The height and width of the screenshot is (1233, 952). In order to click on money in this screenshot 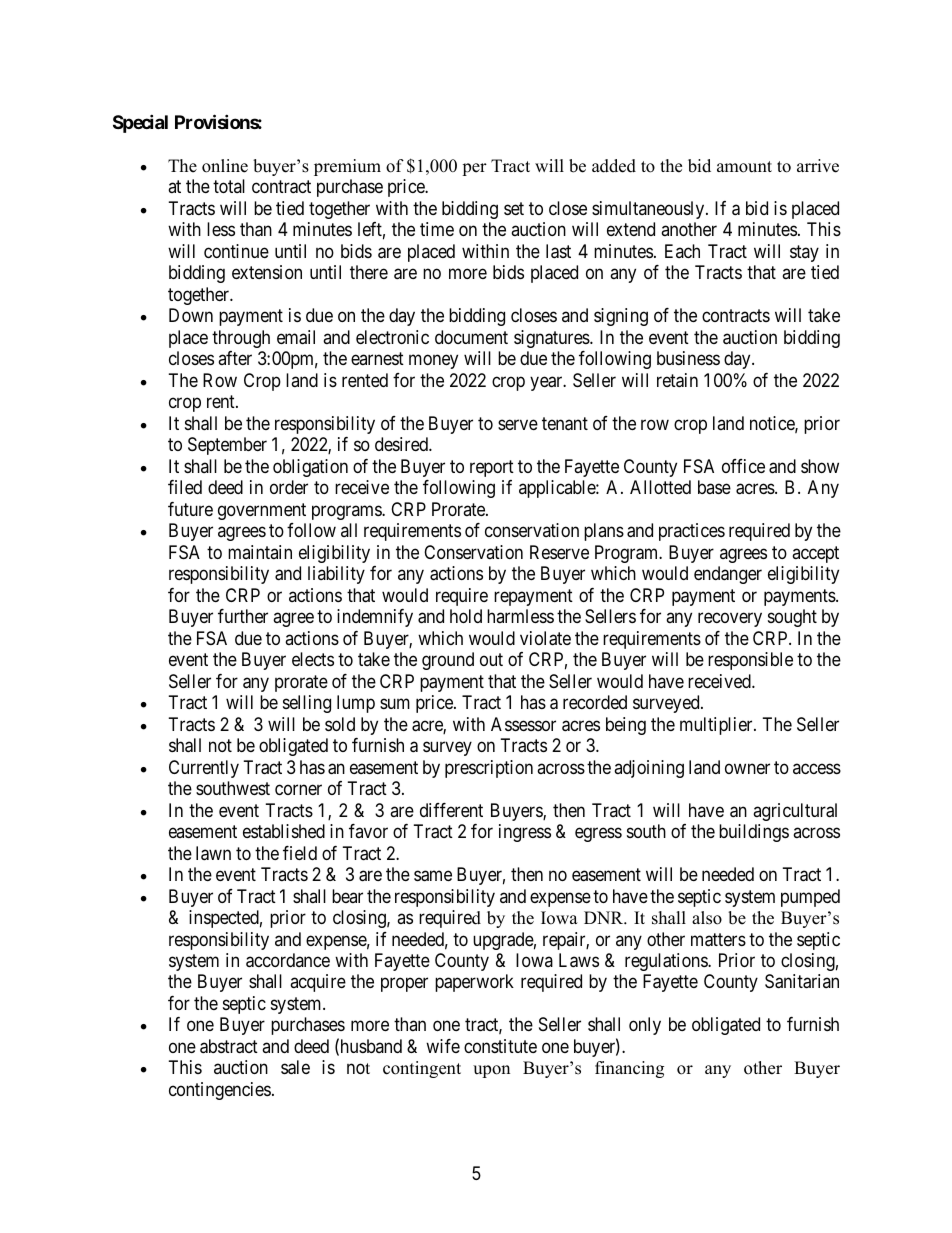, I will do `click(433, 362)`.
